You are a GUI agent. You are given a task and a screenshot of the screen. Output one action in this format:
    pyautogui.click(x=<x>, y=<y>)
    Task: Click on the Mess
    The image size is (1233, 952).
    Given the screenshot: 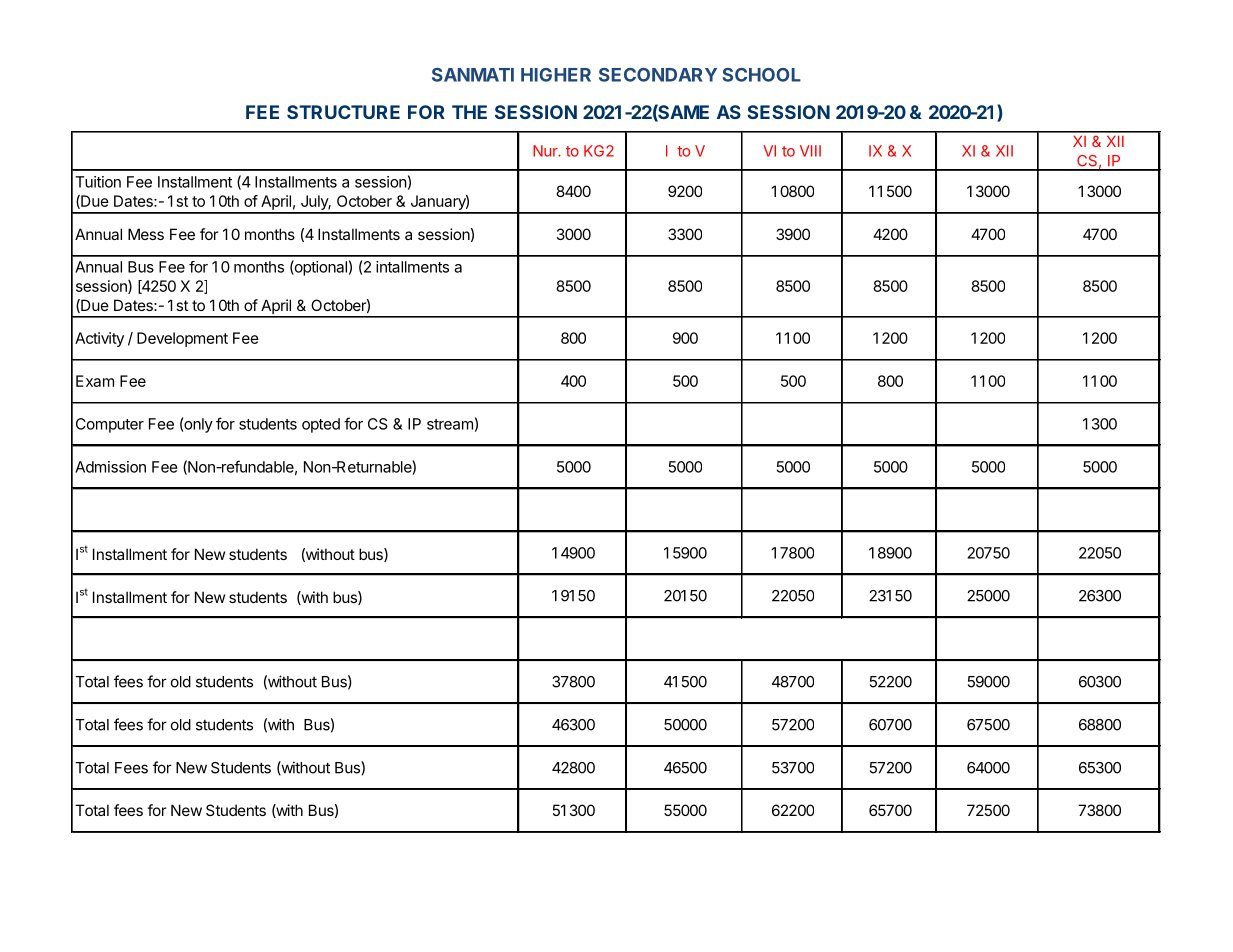 What is the action you would take?
    pyautogui.click(x=146, y=234)
